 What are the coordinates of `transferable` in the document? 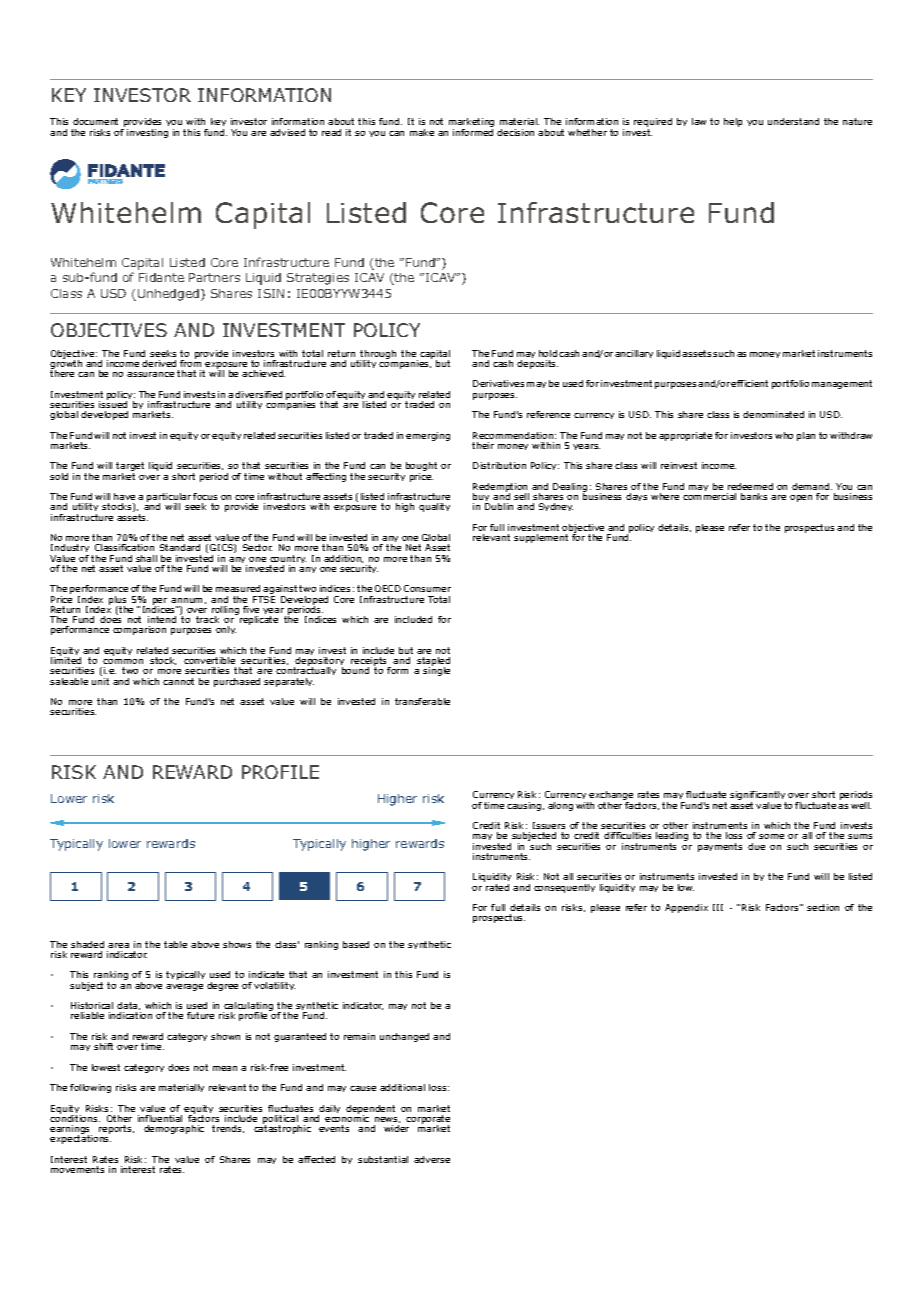 It's located at (422, 701).
